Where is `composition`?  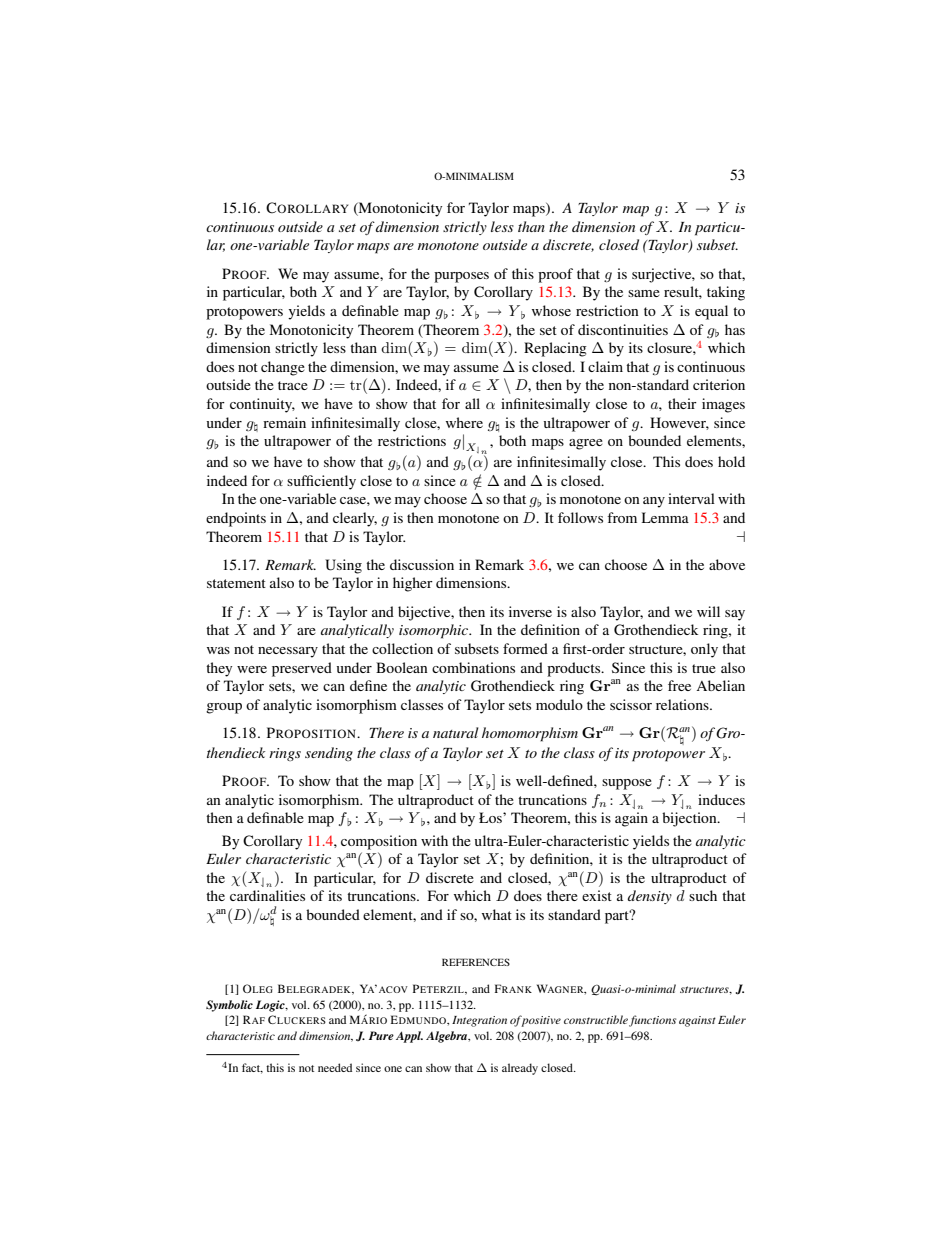 composition is located at coordinates (379, 842).
